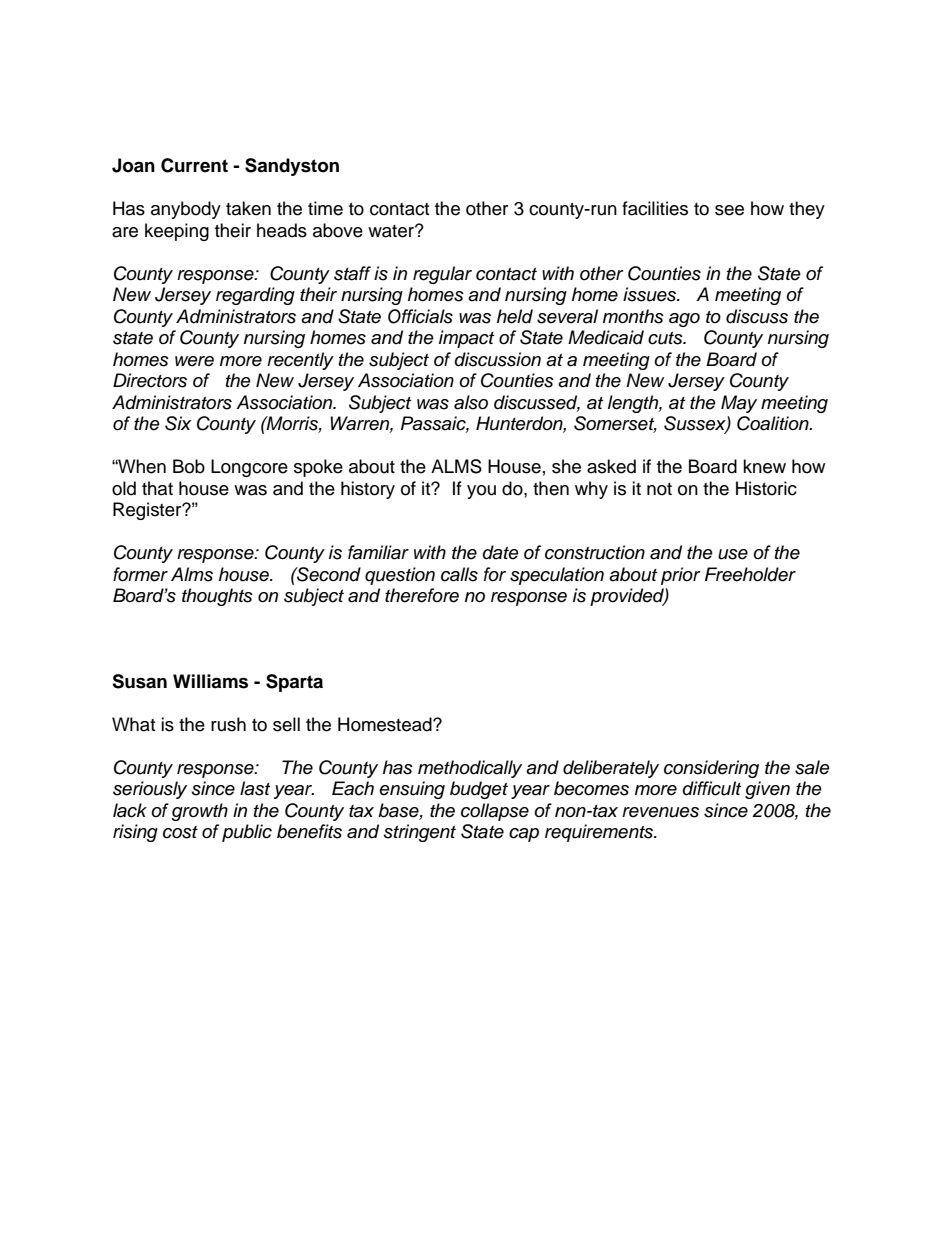 This document has height=1233, width=952. I want to click on Current, so click(194, 165).
